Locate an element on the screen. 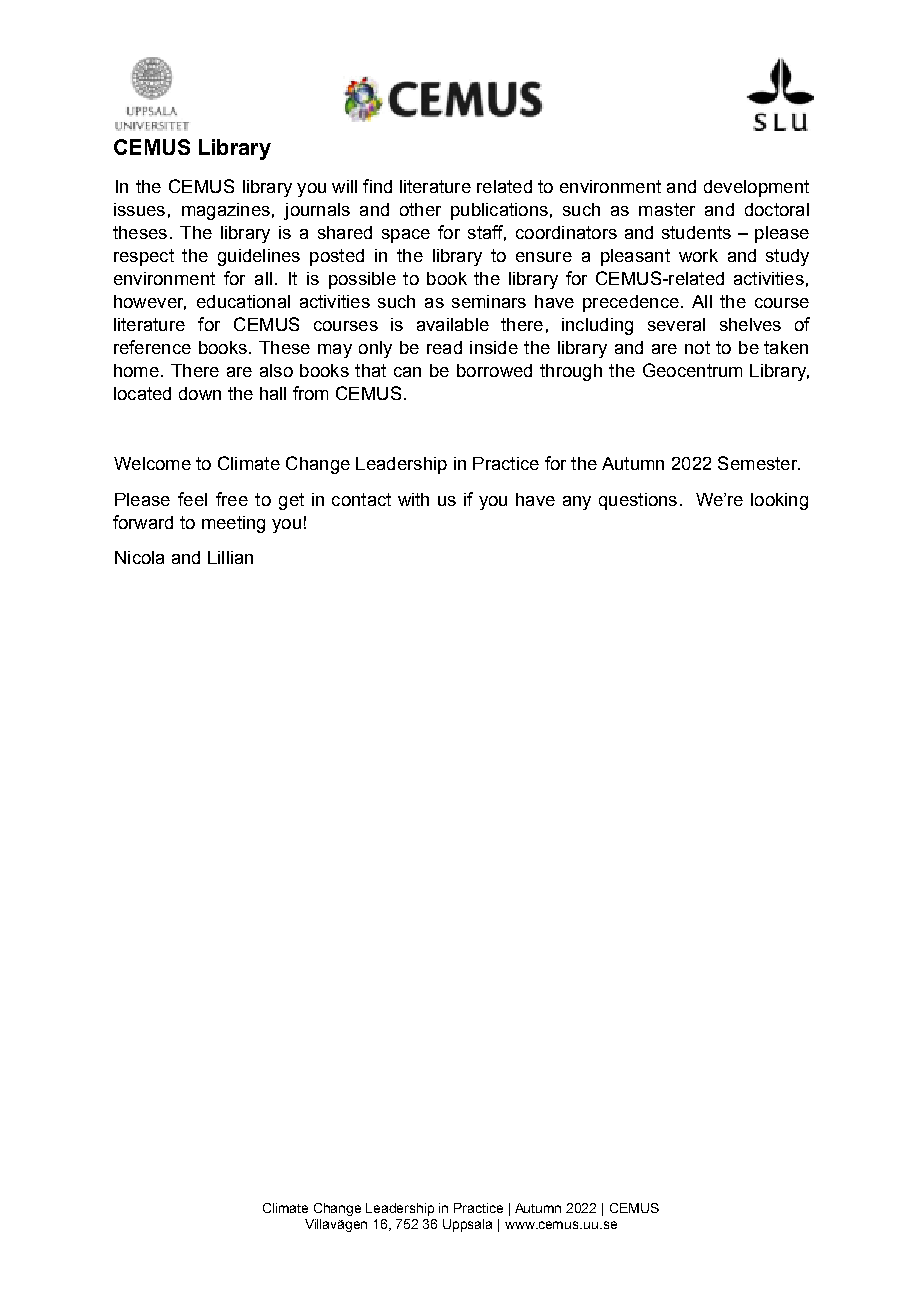 The width and height of the screenshot is (924, 1307). looking is located at coordinates (779, 501).
